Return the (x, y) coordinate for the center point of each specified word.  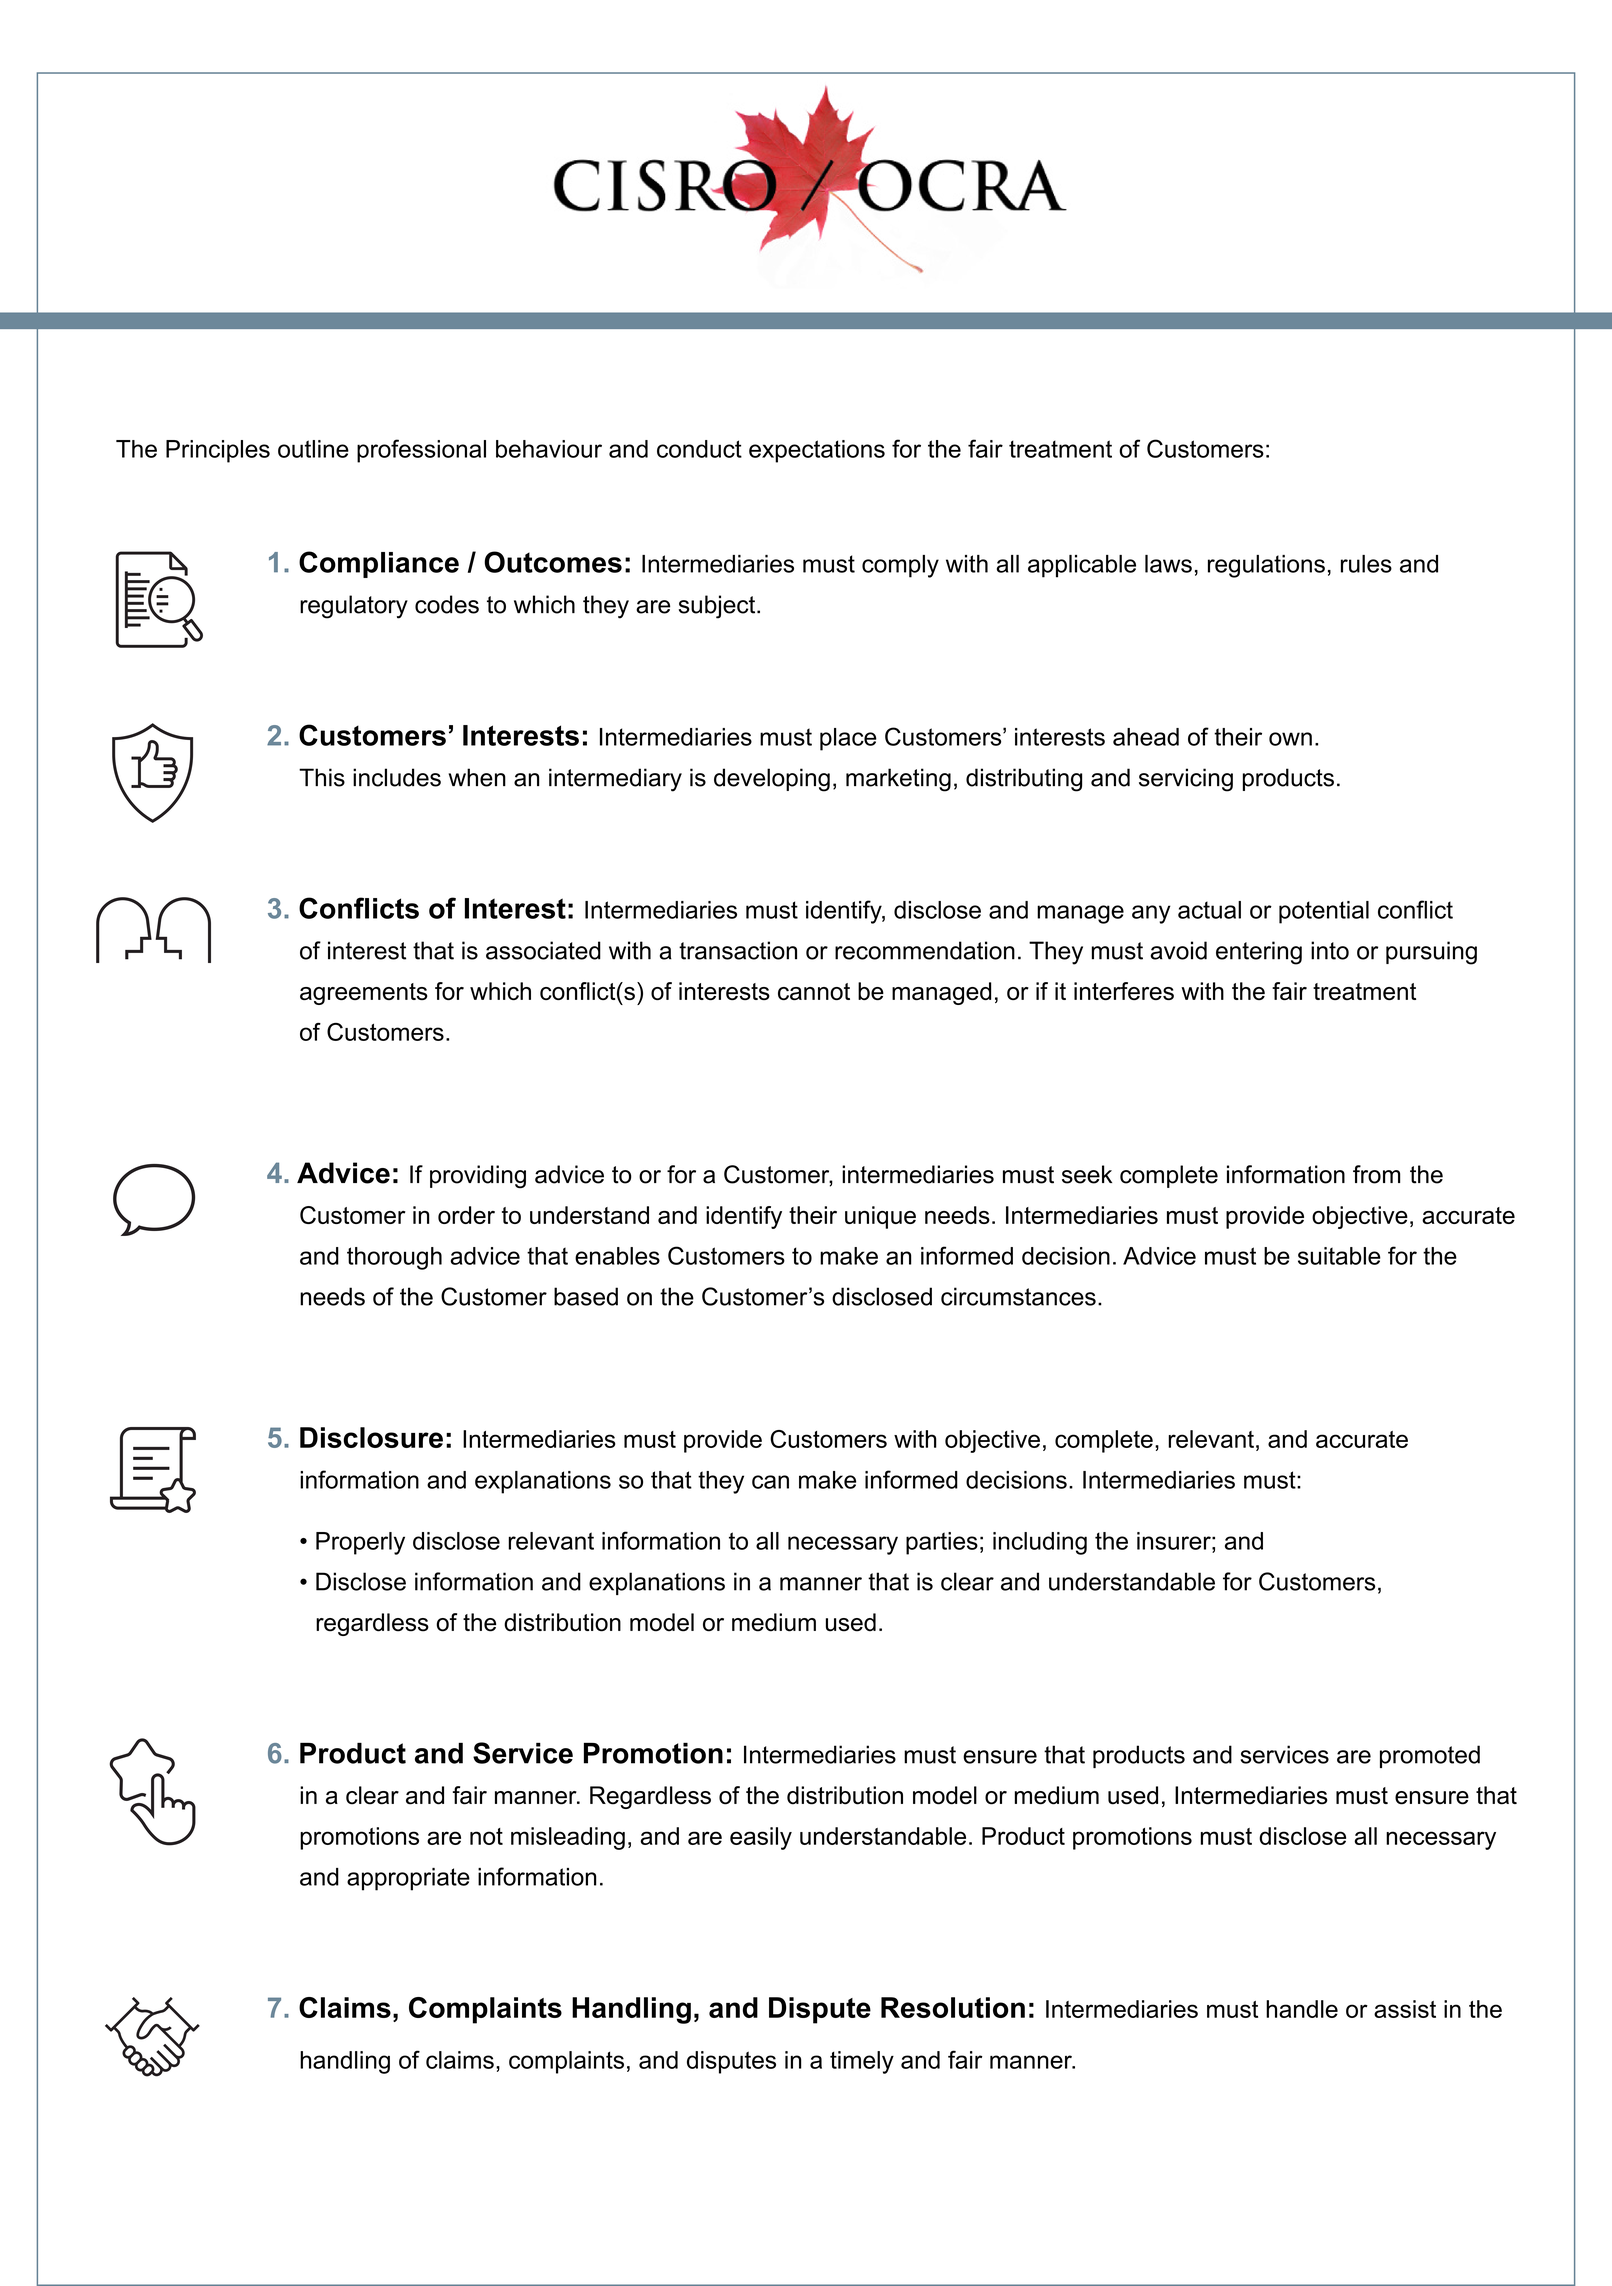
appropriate (408, 1879)
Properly (360, 1543)
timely (862, 2062)
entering (1259, 953)
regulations (1266, 566)
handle (1302, 2009)
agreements (364, 994)
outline (313, 449)
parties (942, 1543)
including (1040, 1543)
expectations (817, 451)
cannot (814, 991)
